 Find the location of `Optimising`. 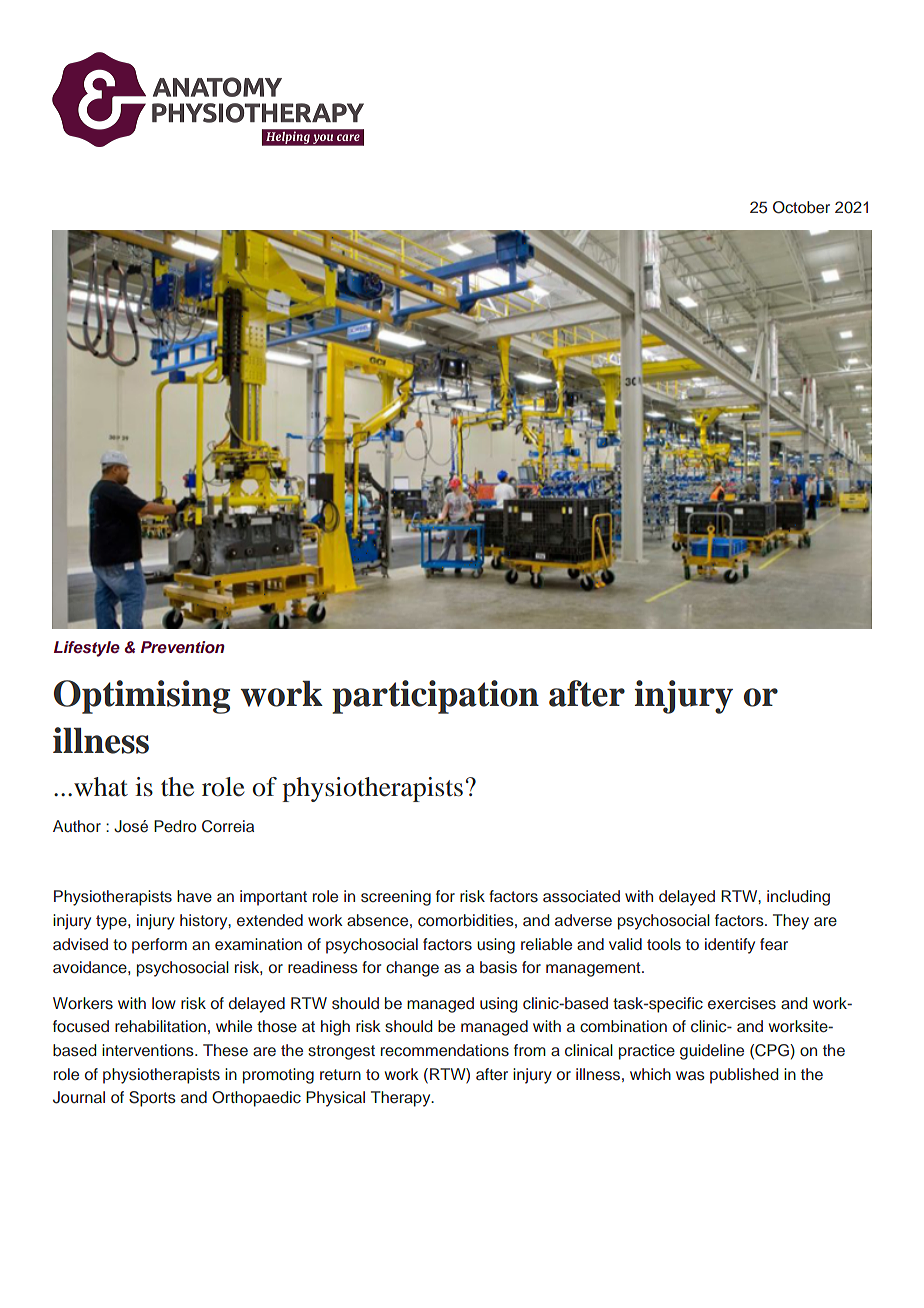

Optimising is located at coordinates (142, 697).
